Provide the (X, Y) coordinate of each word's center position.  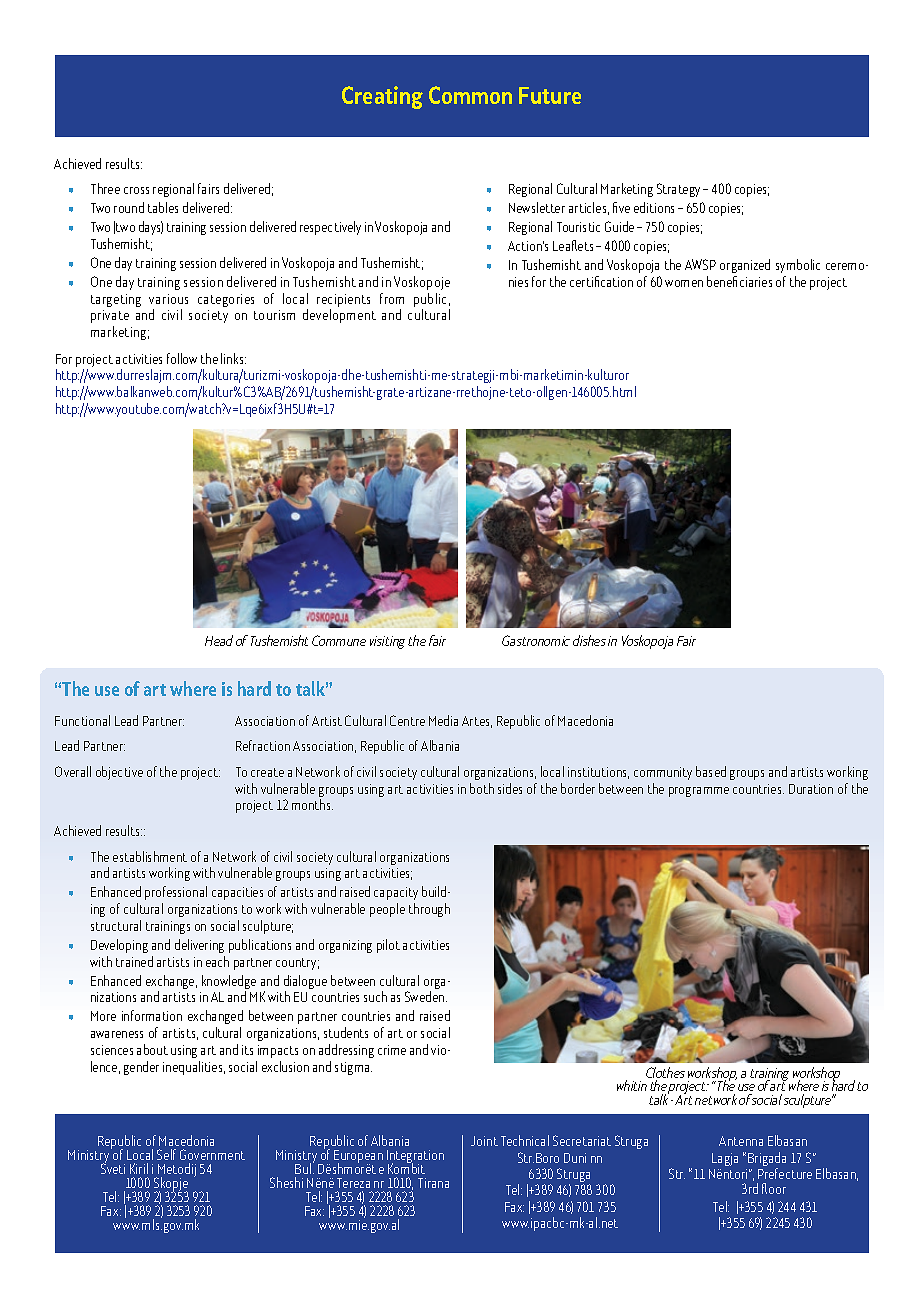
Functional (82, 720)
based (711, 771)
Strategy (680, 190)
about (152, 1049)
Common (470, 95)
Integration (415, 1158)
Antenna (741, 1141)
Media (443, 720)
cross (136, 190)
